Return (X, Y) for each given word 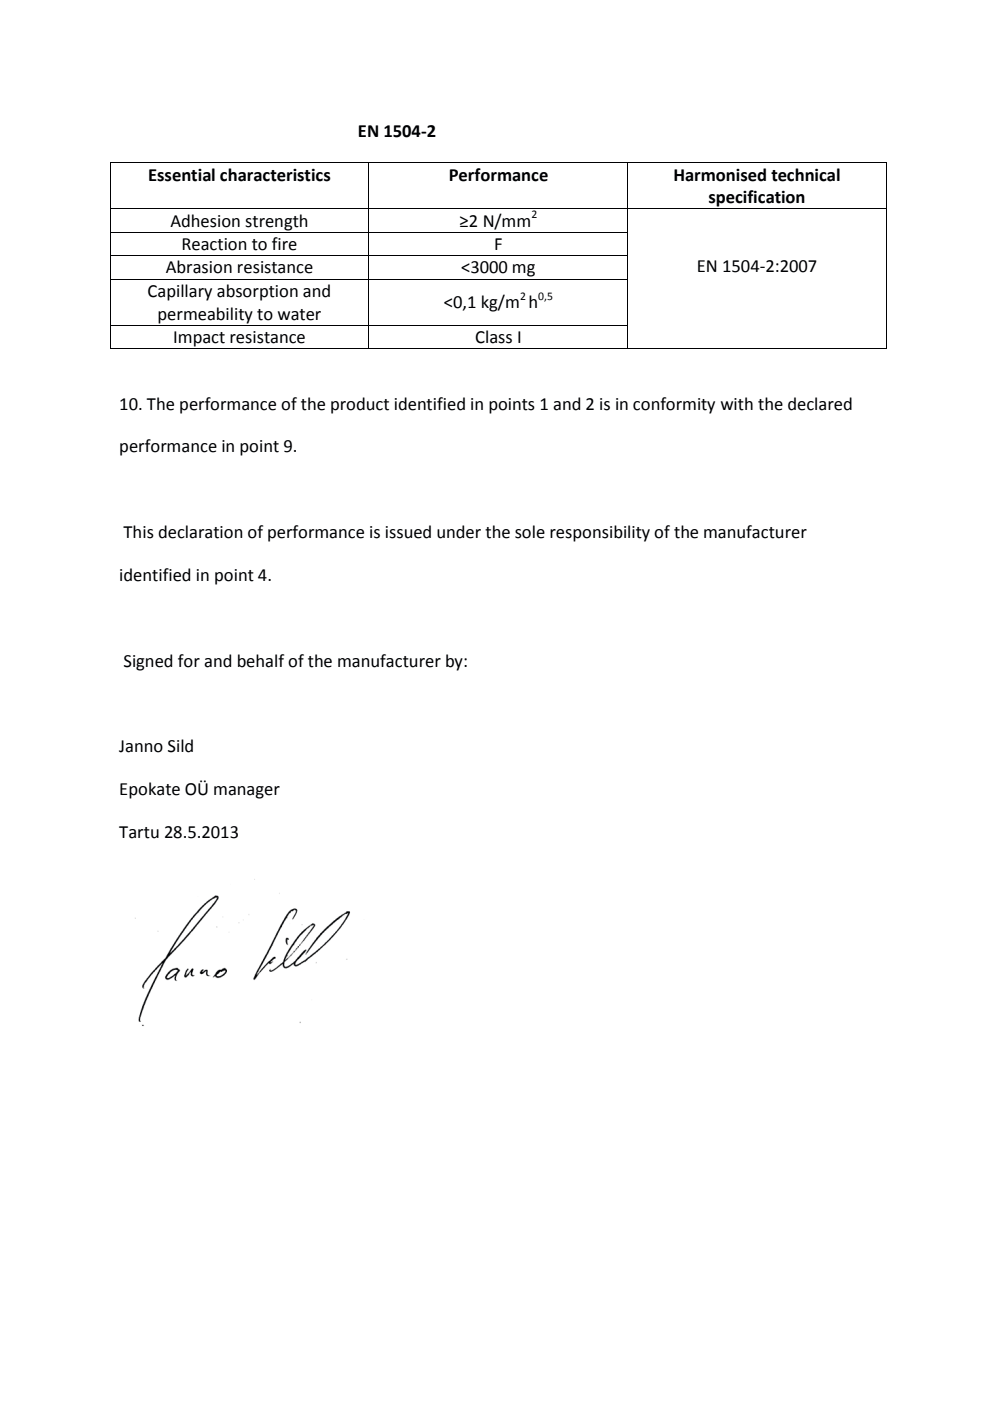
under (459, 532)
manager (247, 792)
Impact (199, 340)
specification (757, 199)
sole (530, 532)
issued (408, 532)
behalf (261, 661)
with (737, 404)
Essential (182, 175)
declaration (200, 532)
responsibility (600, 533)
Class (493, 337)
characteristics (275, 175)
